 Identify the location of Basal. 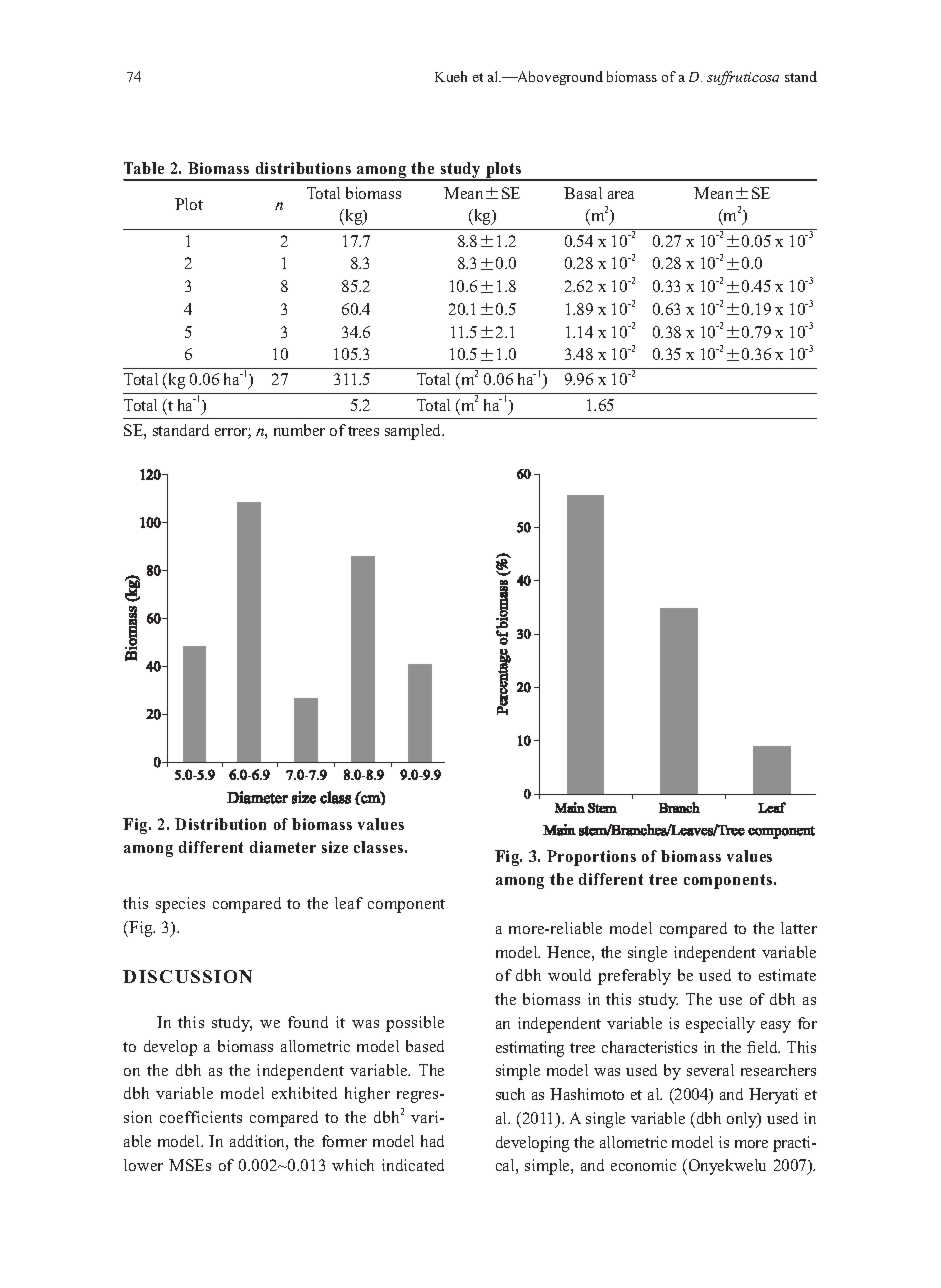
(583, 193).
